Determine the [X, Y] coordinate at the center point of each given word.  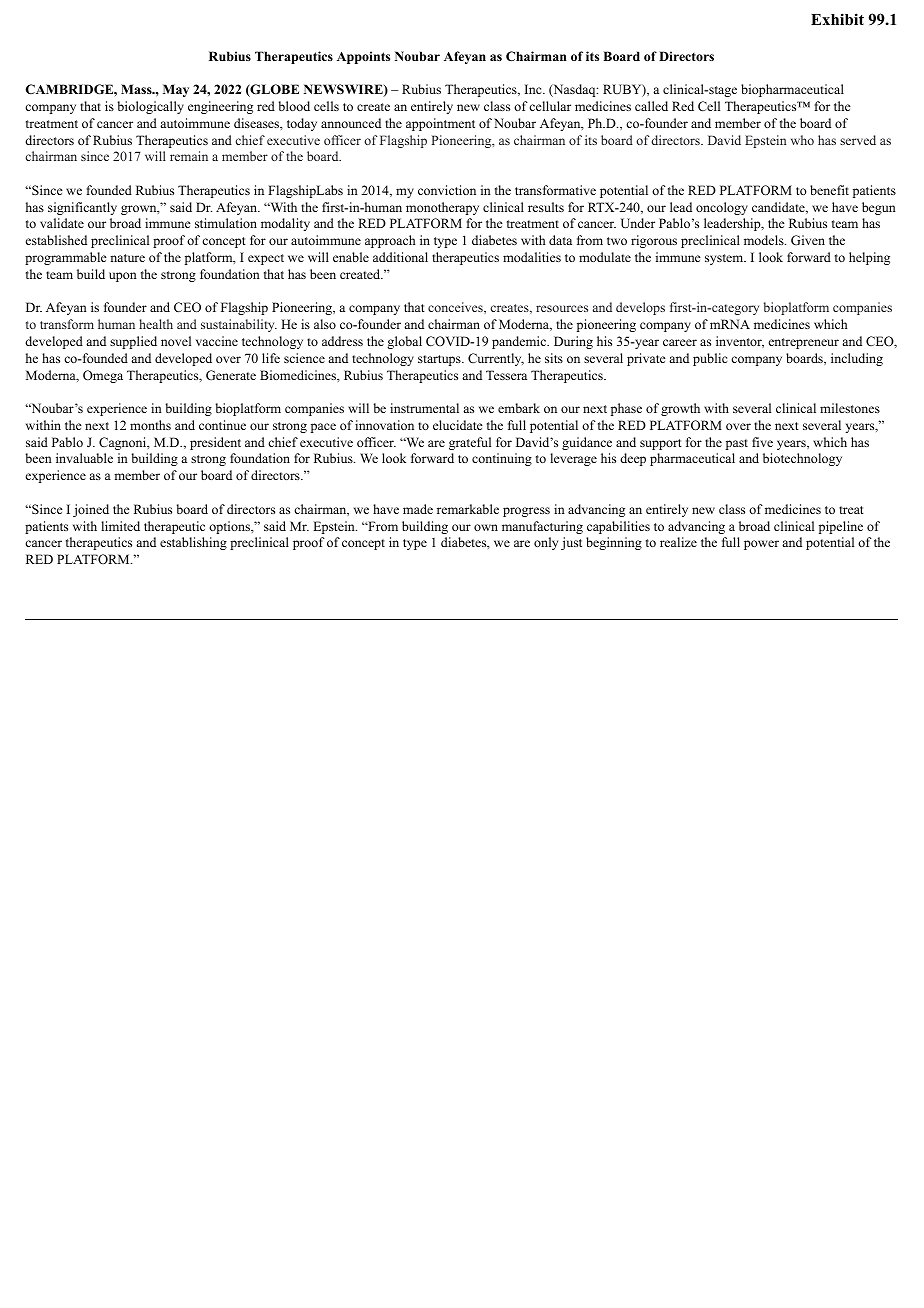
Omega [103, 376]
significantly [82, 208]
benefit [829, 190]
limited [120, 526]
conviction [447, 190]
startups [440, 360]
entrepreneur [804, 343]
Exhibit [837, 19]
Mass [137, 89]
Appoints [363, 57]
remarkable [468, 509]
